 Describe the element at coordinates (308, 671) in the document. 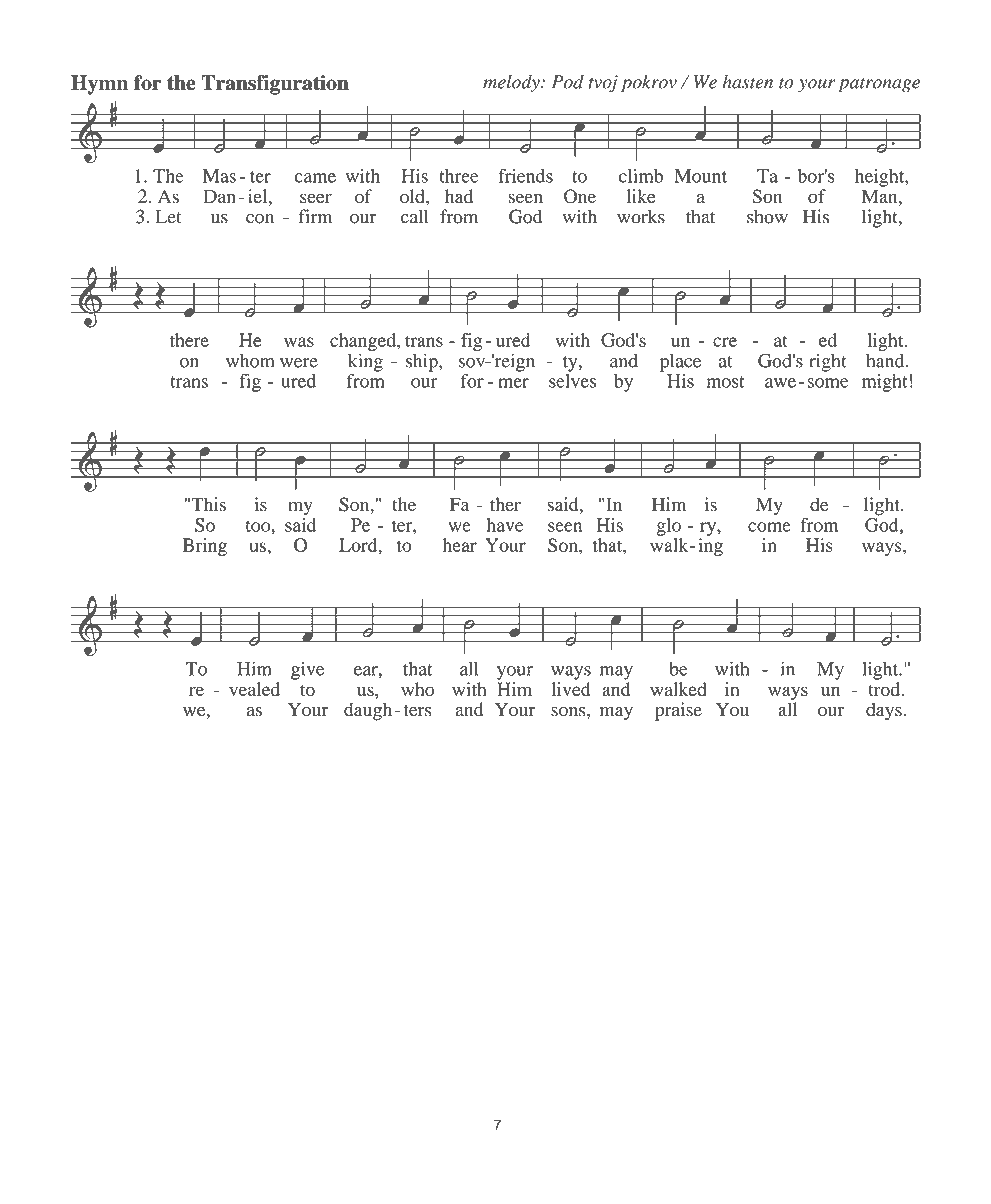

I see `give` at that location.
